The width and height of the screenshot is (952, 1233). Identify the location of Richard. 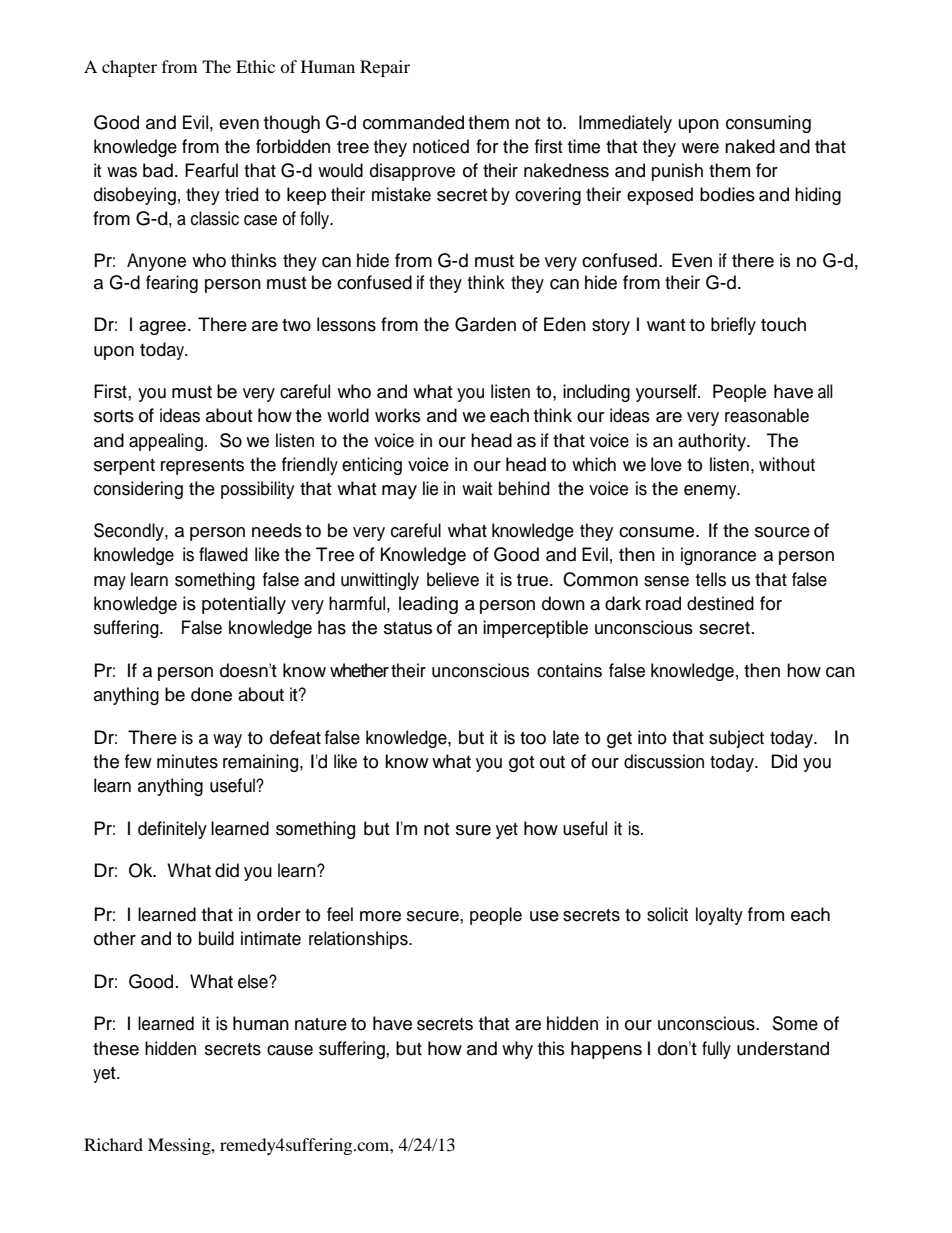
(113, 1144).
